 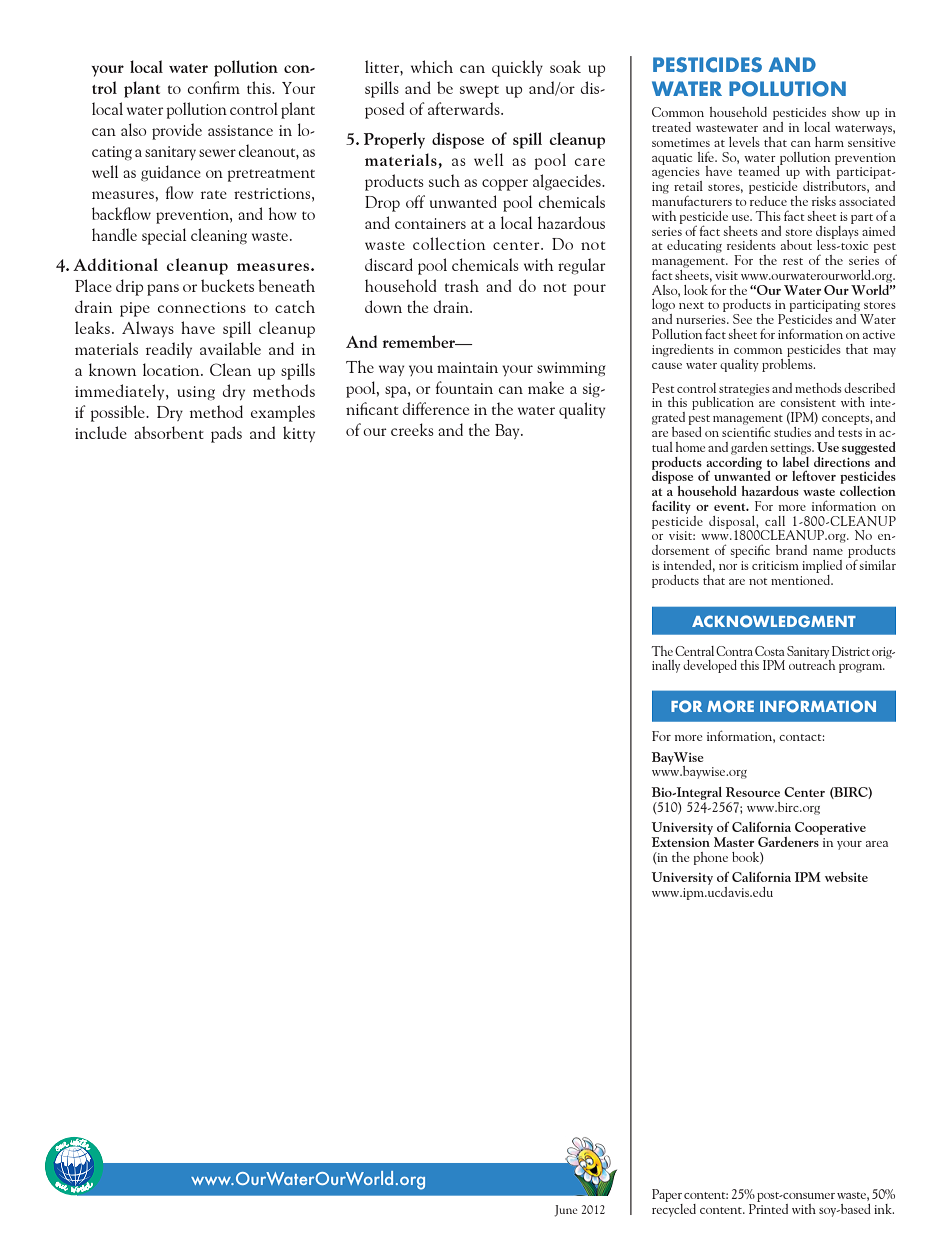 What do you see at coordinates (770, 651) in the screenshot?
I see `Costa` at bounding box center [770, 651].
